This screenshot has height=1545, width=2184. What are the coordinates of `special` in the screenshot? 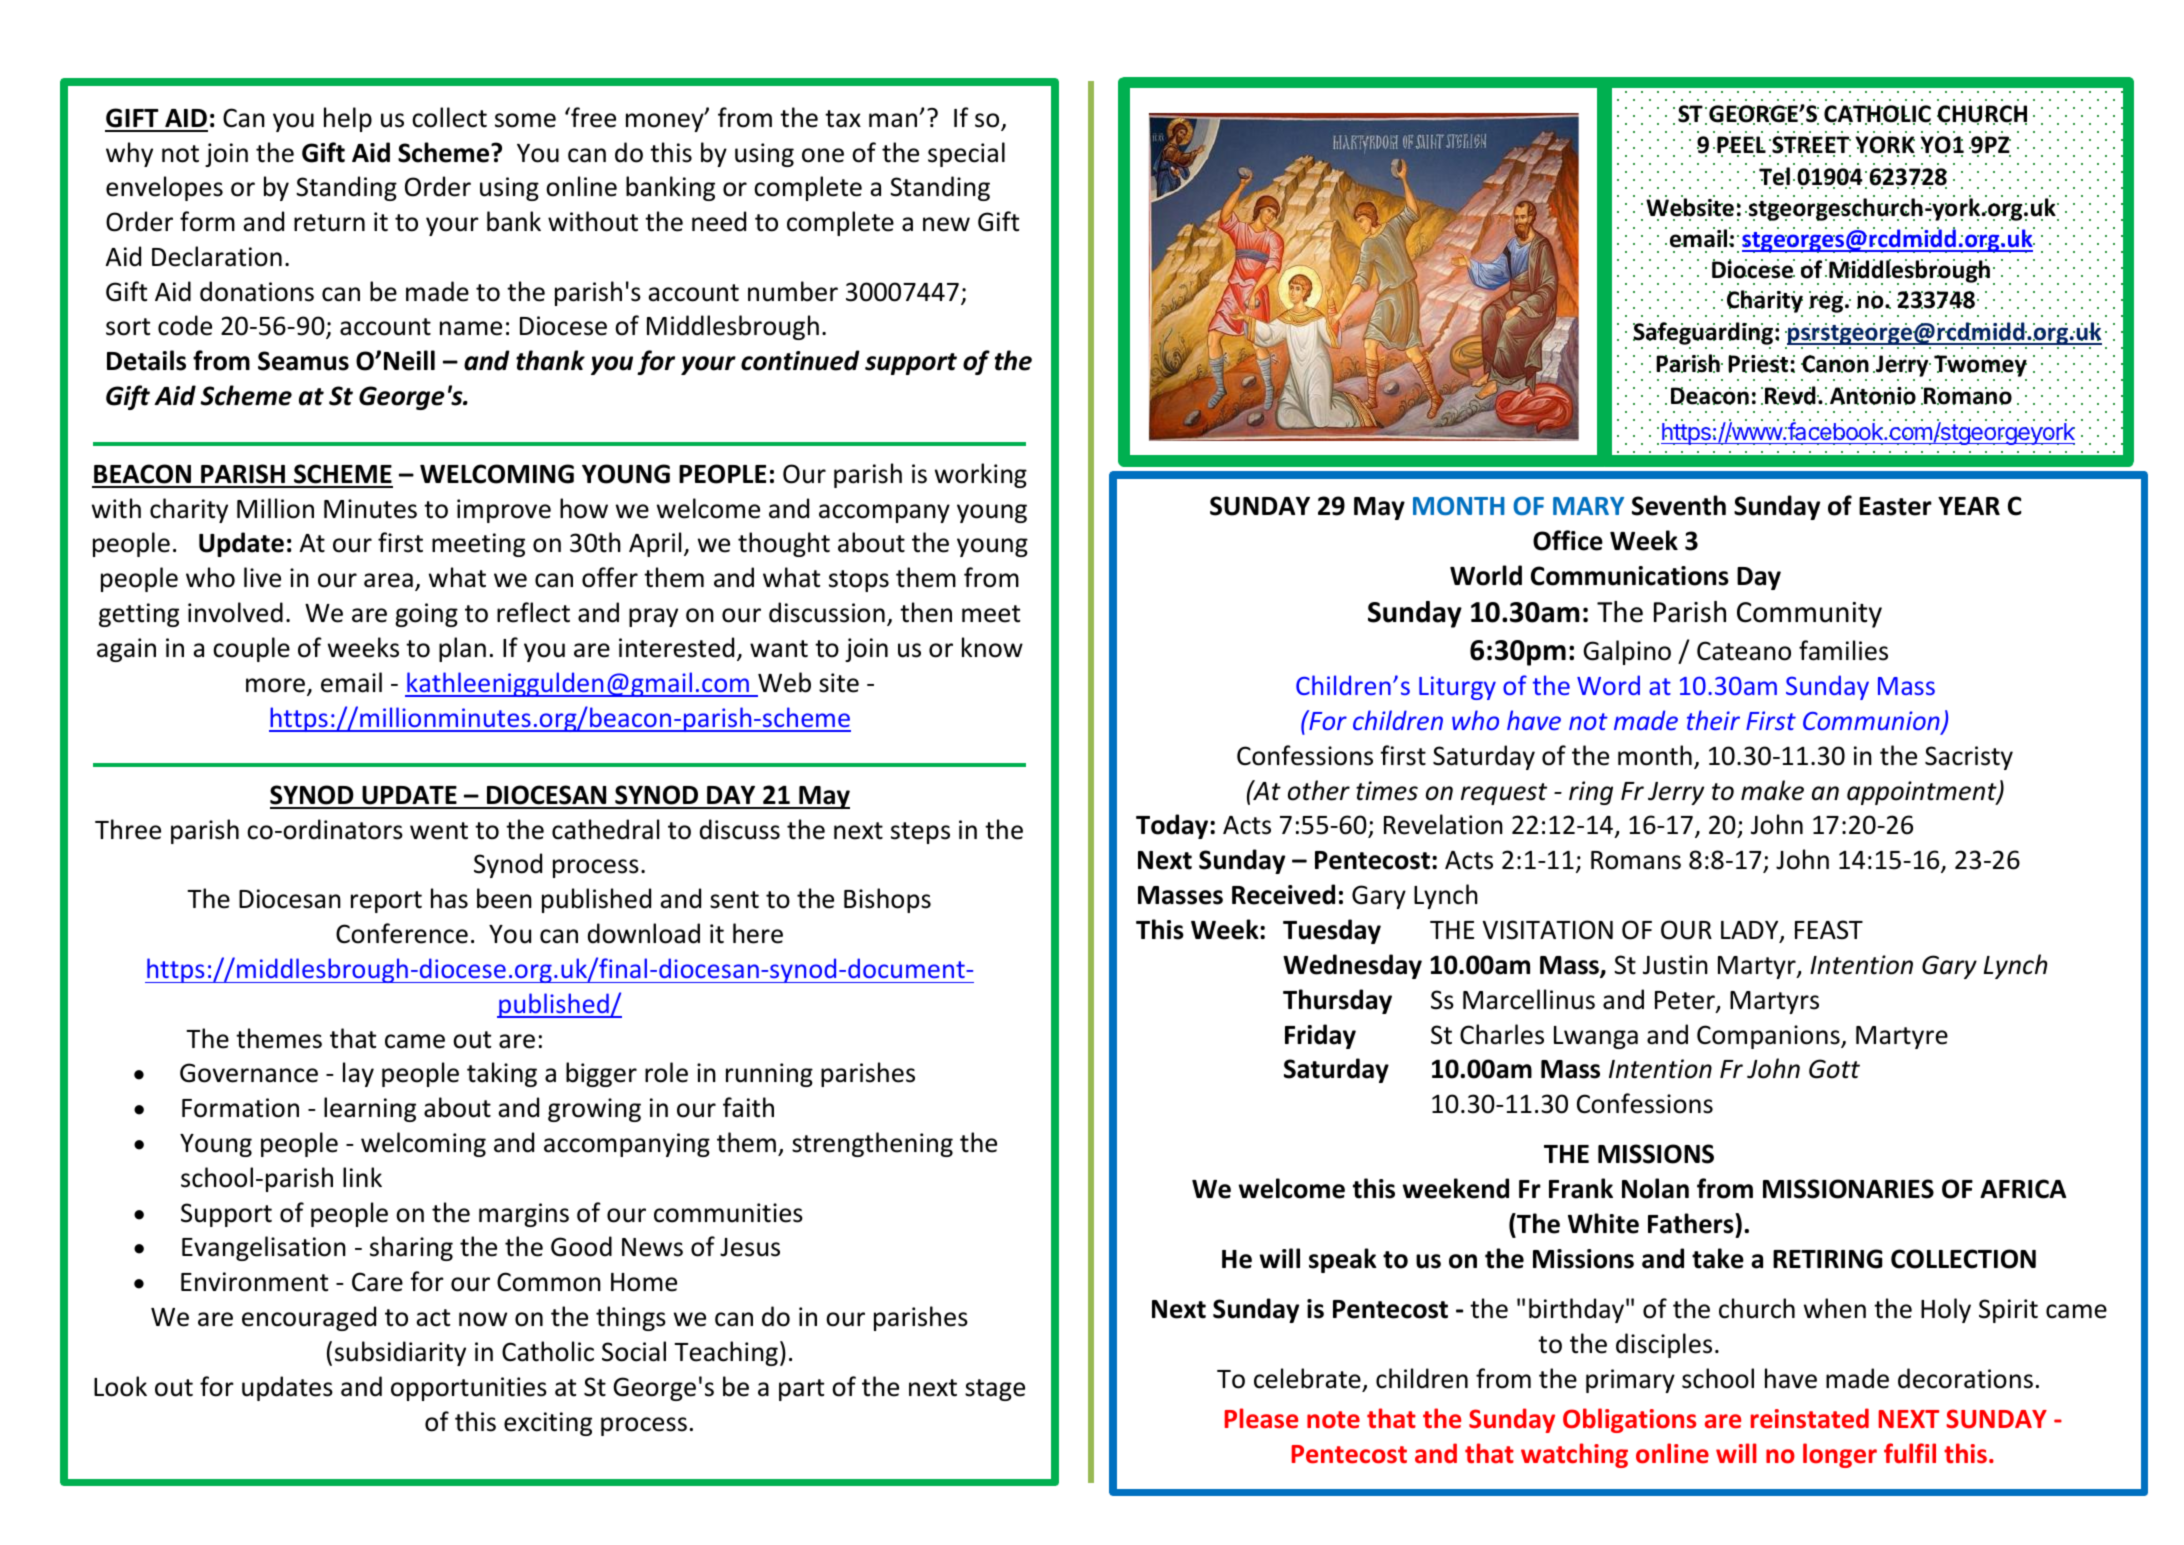 It's located at (966, 154).
